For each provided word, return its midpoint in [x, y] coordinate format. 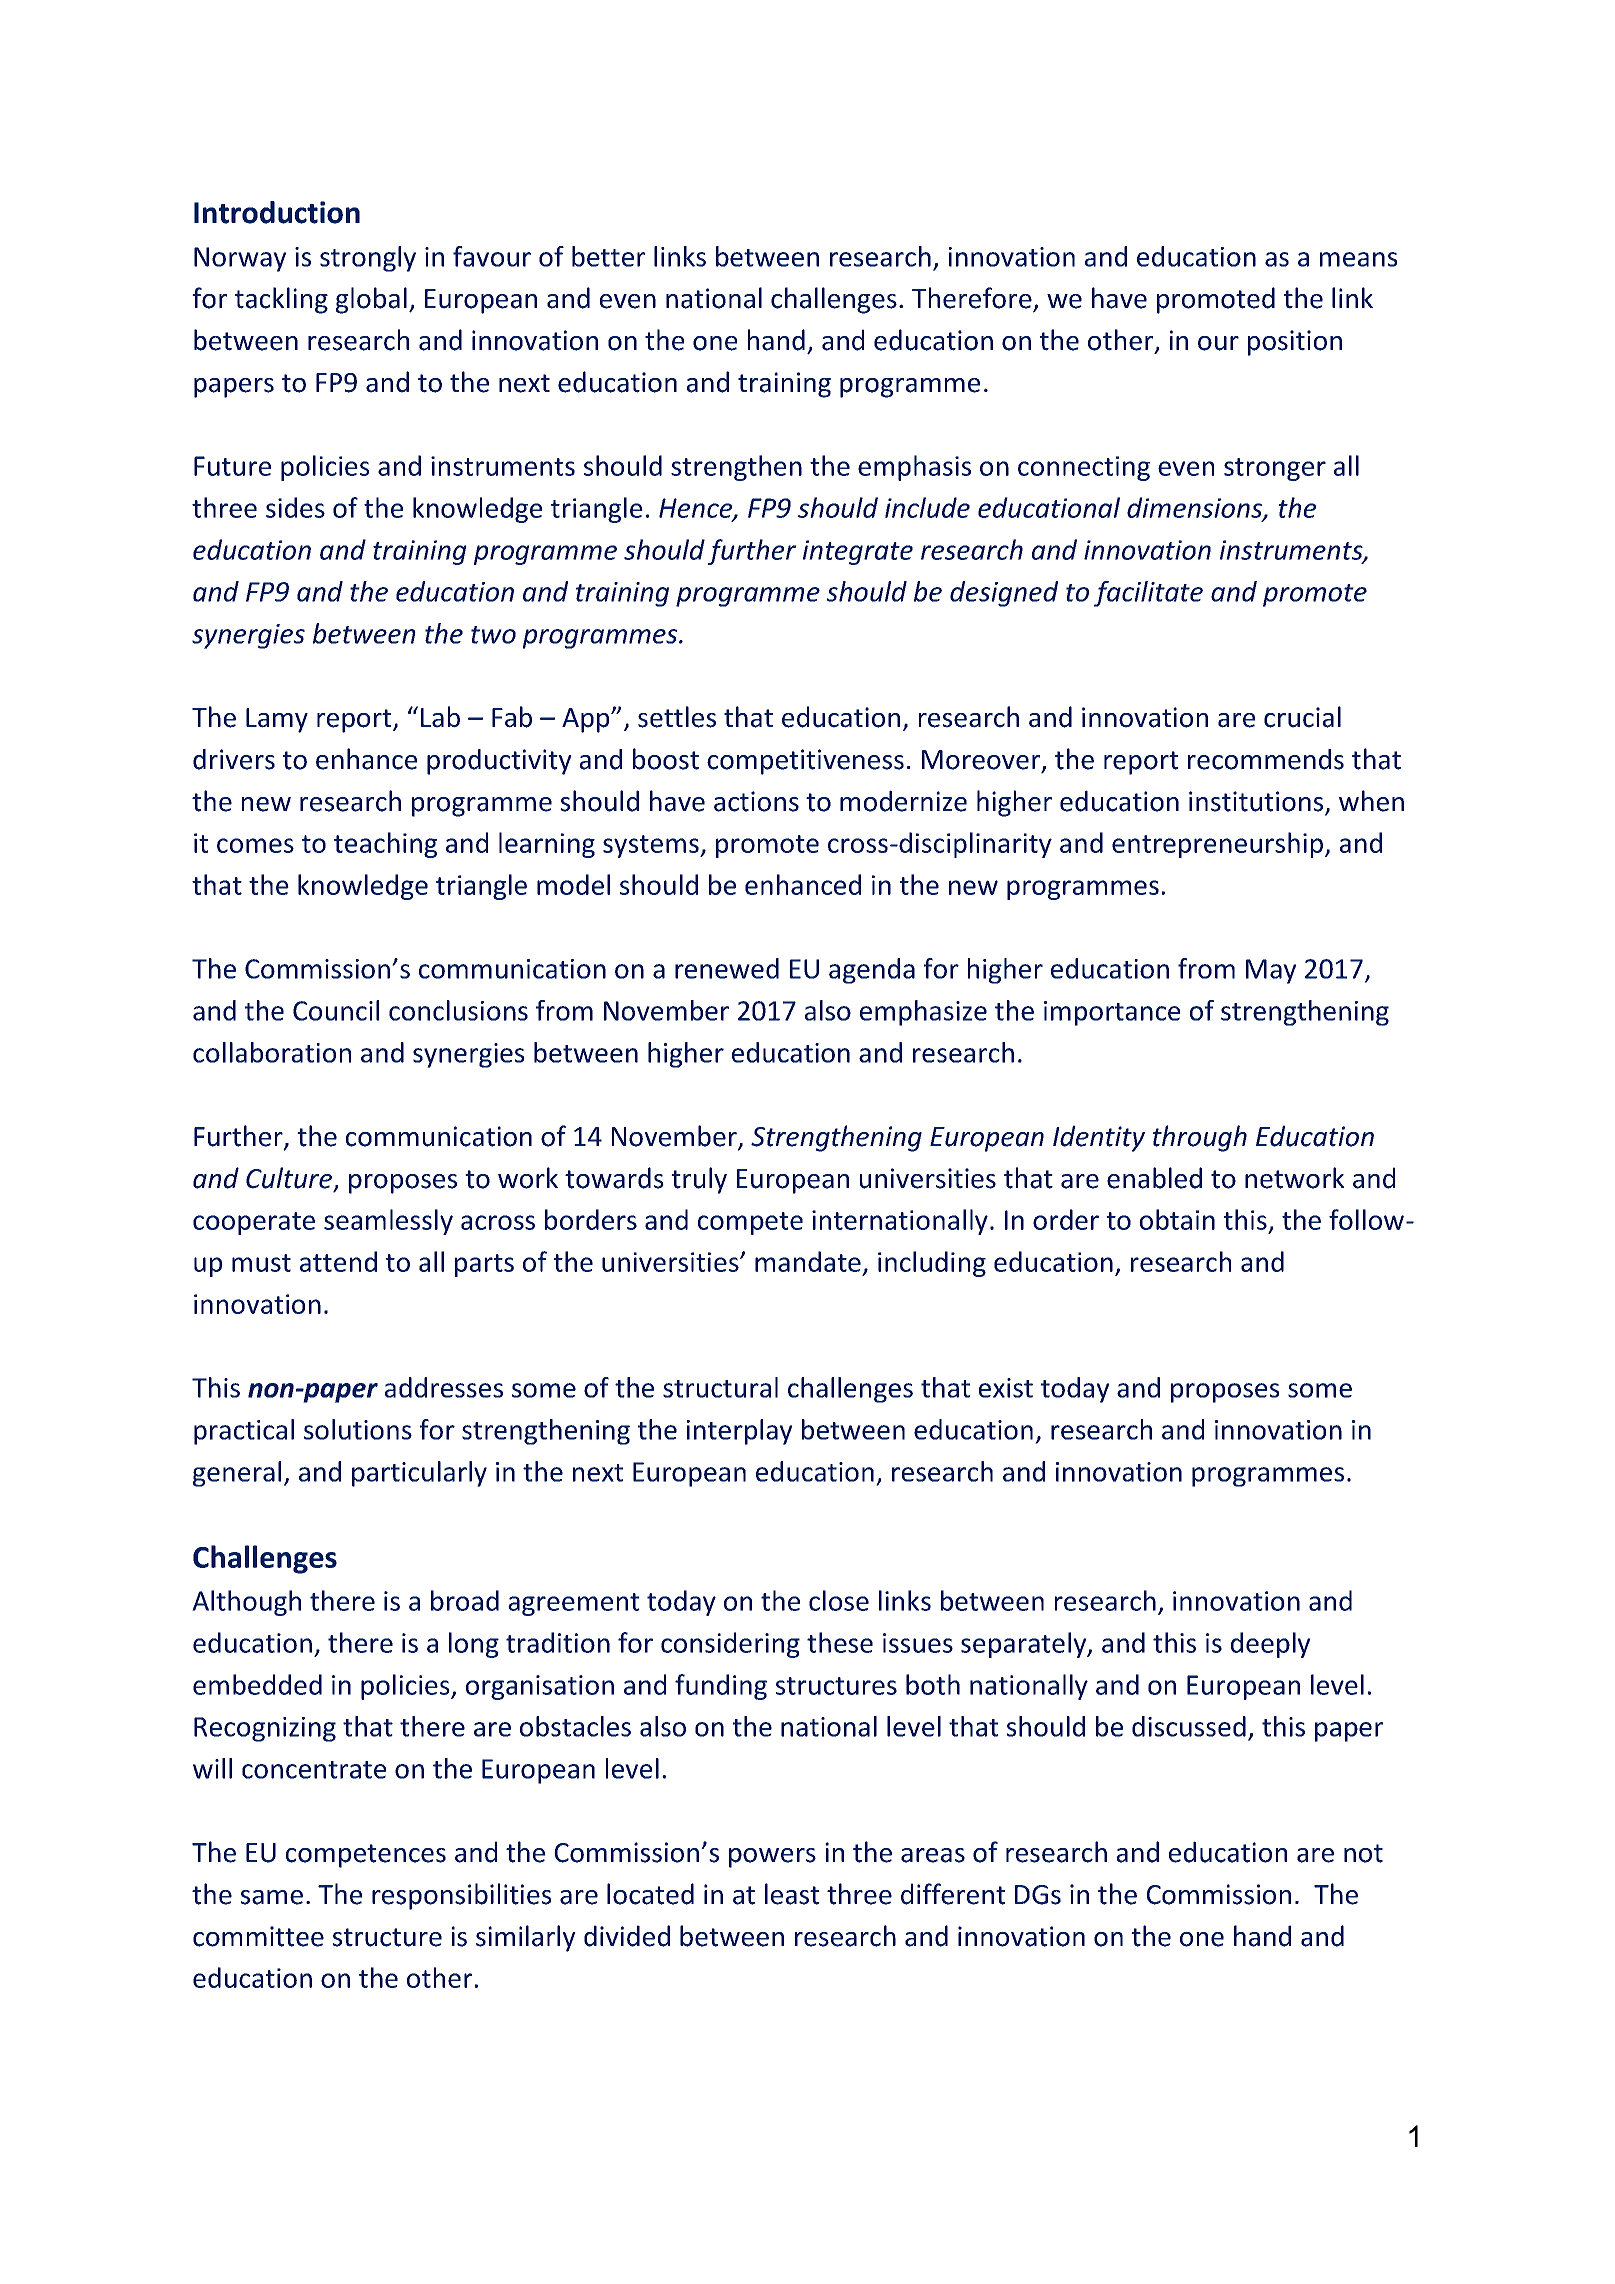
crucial [1302, 717]
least [792, 1894]
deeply [1270, 1645]
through [1200, 1138]
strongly [368, 259]
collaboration [272, 1052]
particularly [419, 1474]
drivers [234, 759]
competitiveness [805, 762]
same [272, 1897]
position [1295, 343]
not [1363, 1853]
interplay [739, 1432]
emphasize [923, 1013]
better [608, 256]
